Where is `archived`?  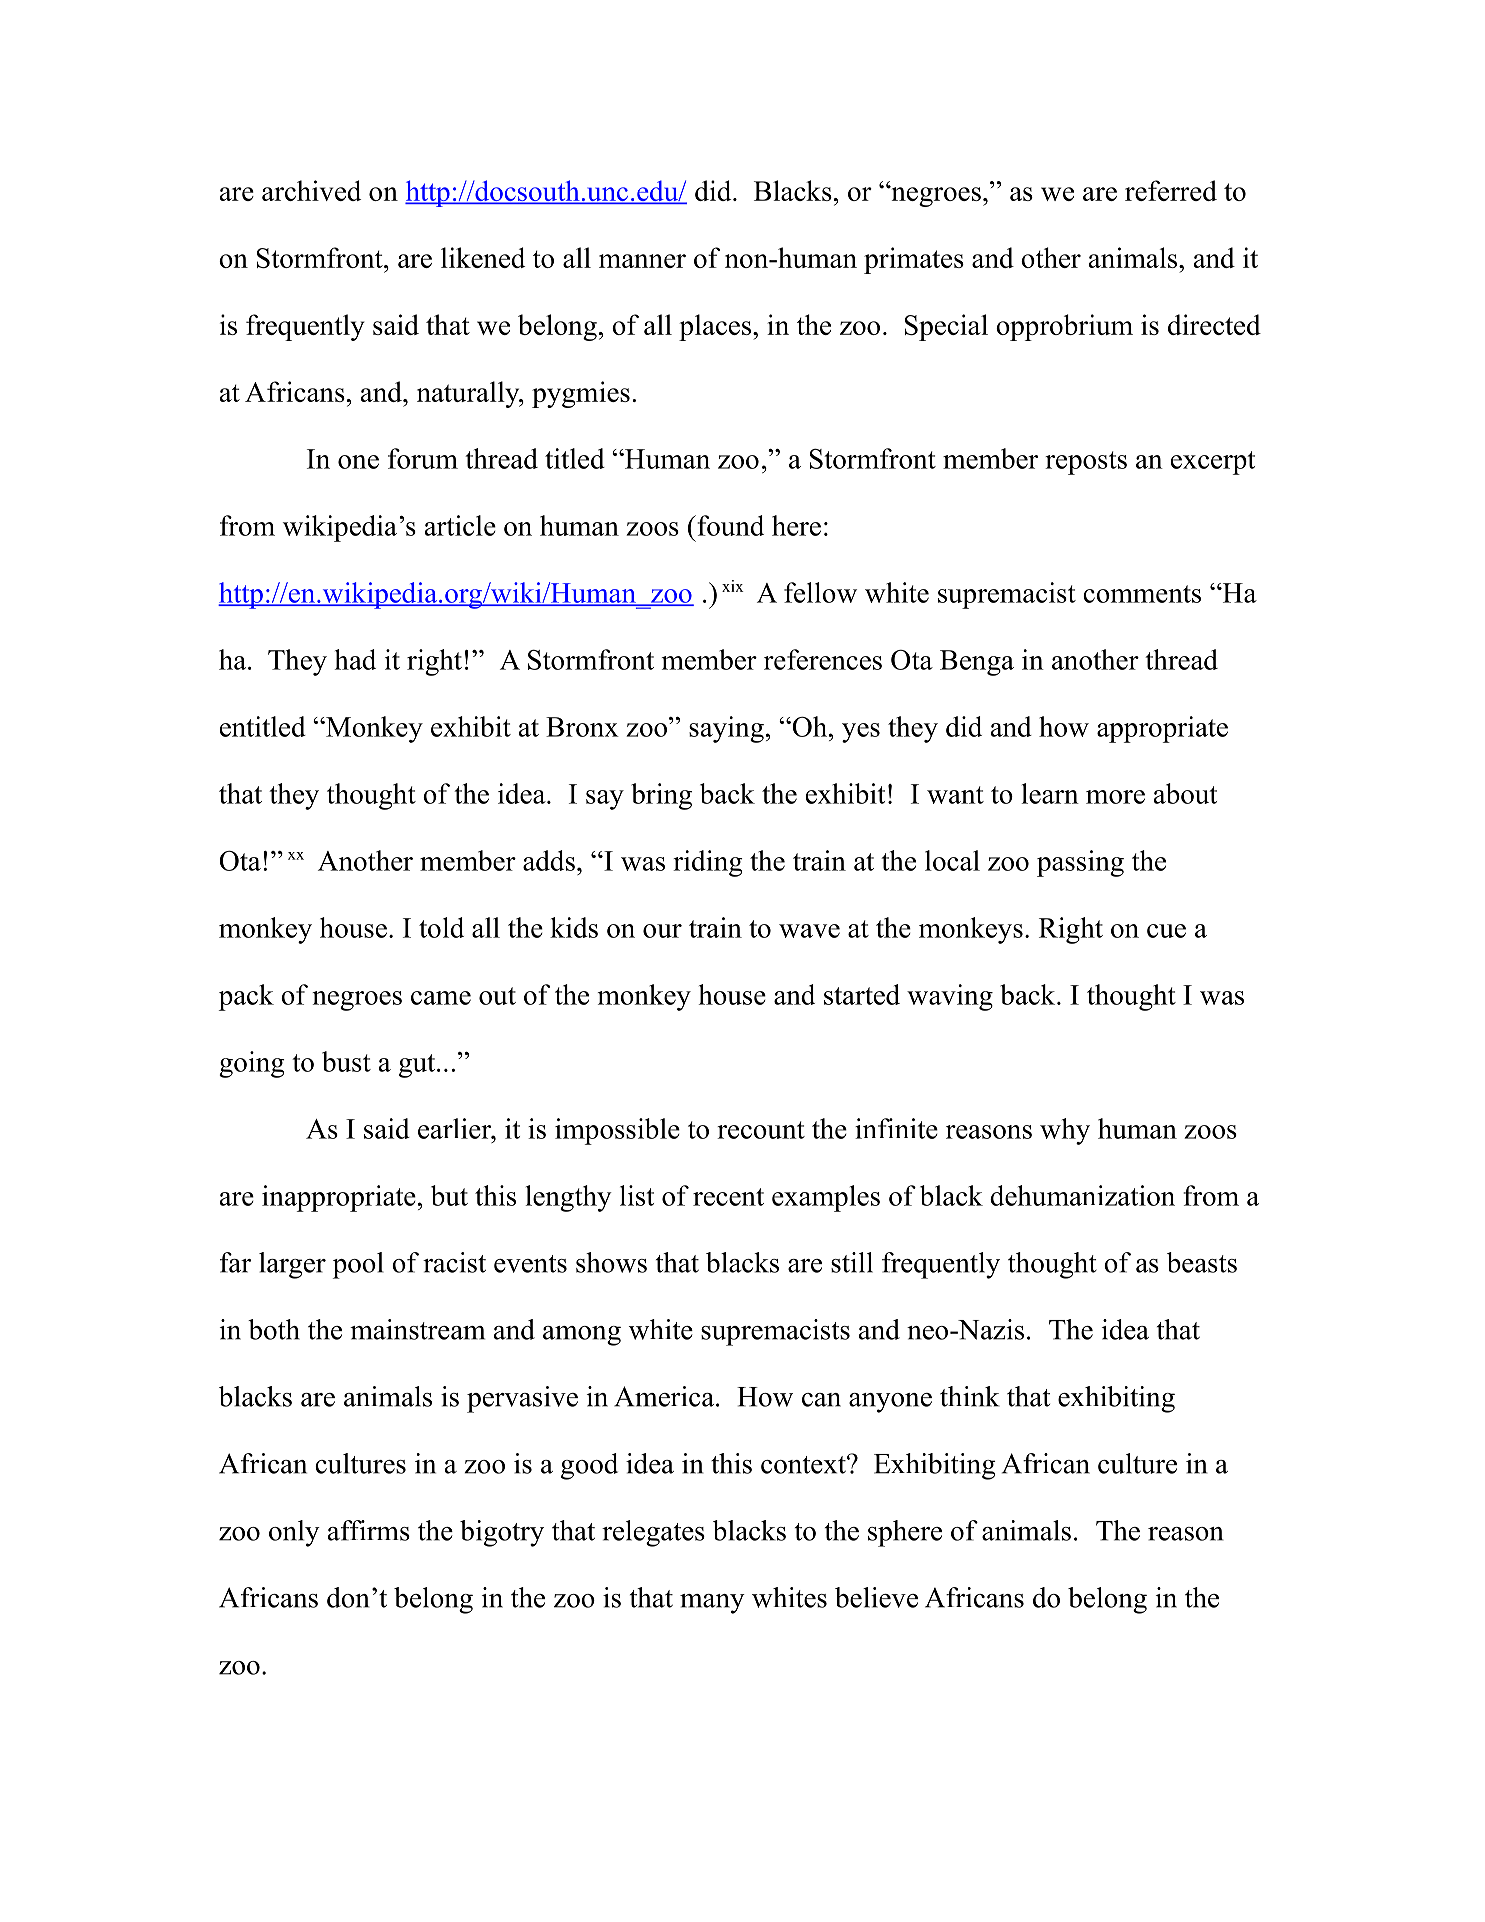
archived is located at coordinates (311, 190).
